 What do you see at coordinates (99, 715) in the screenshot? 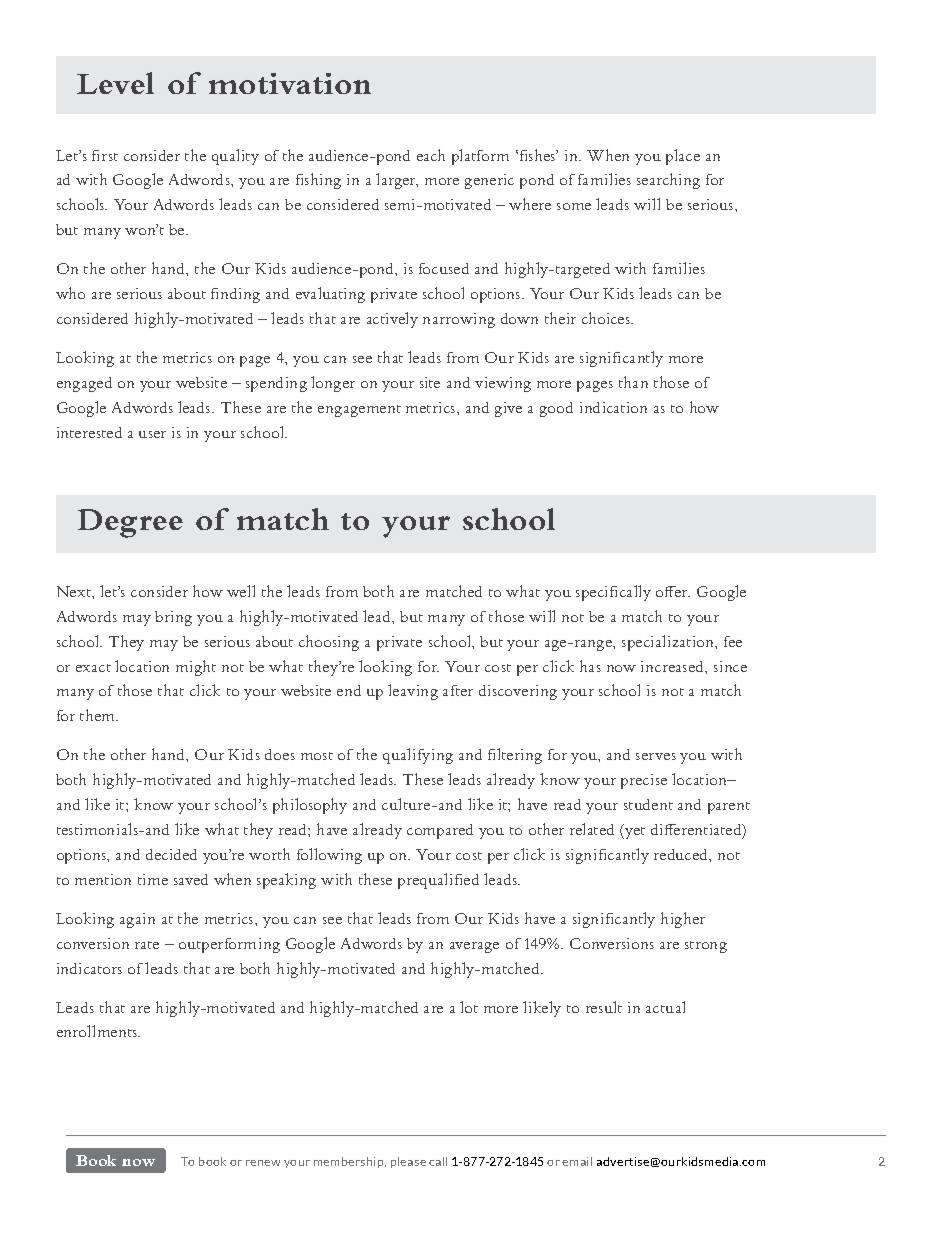
I see `them` at bounding box center [99, 715].
